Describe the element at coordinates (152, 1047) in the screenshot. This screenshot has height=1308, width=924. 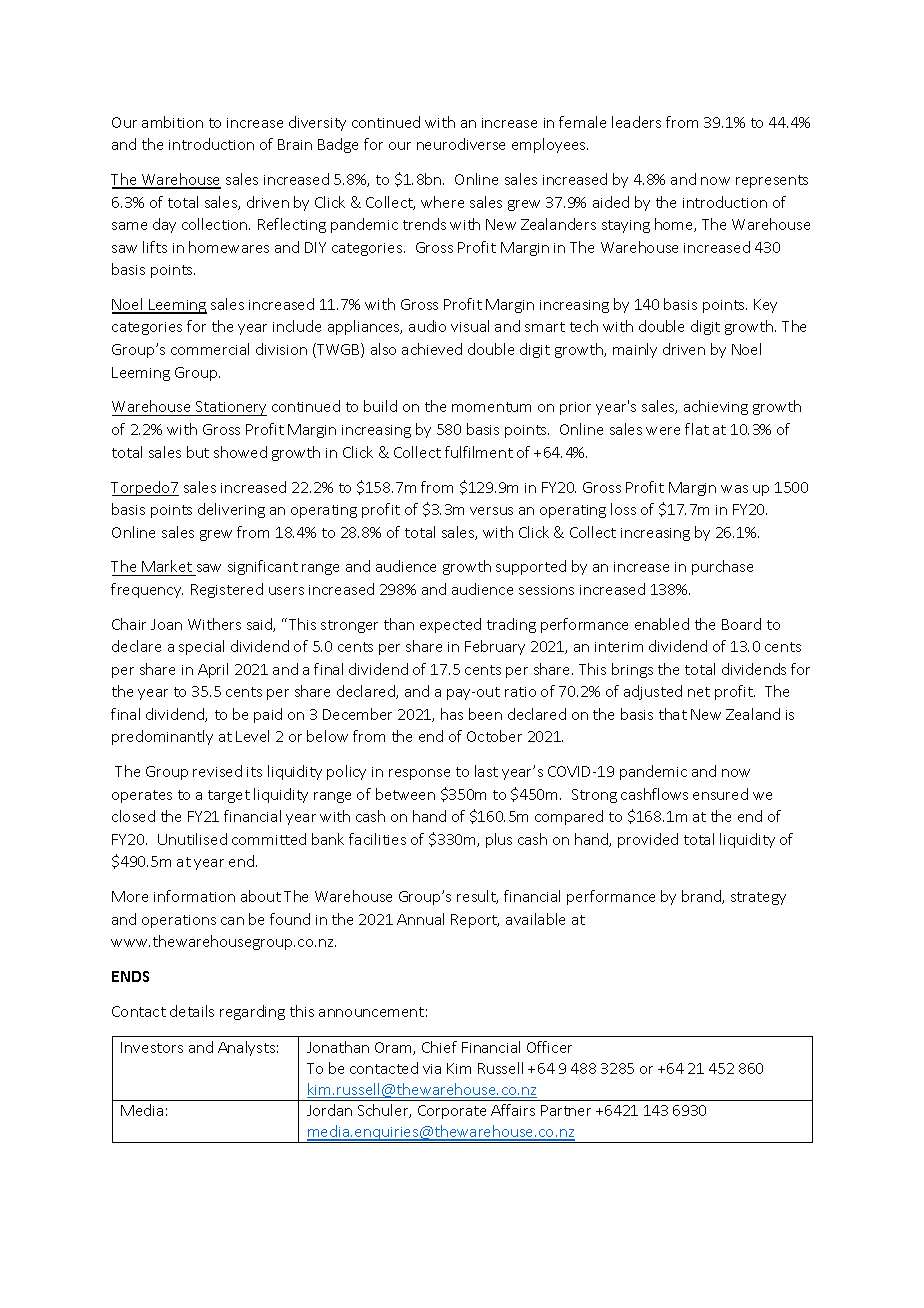
I see `Investors` at that location.
